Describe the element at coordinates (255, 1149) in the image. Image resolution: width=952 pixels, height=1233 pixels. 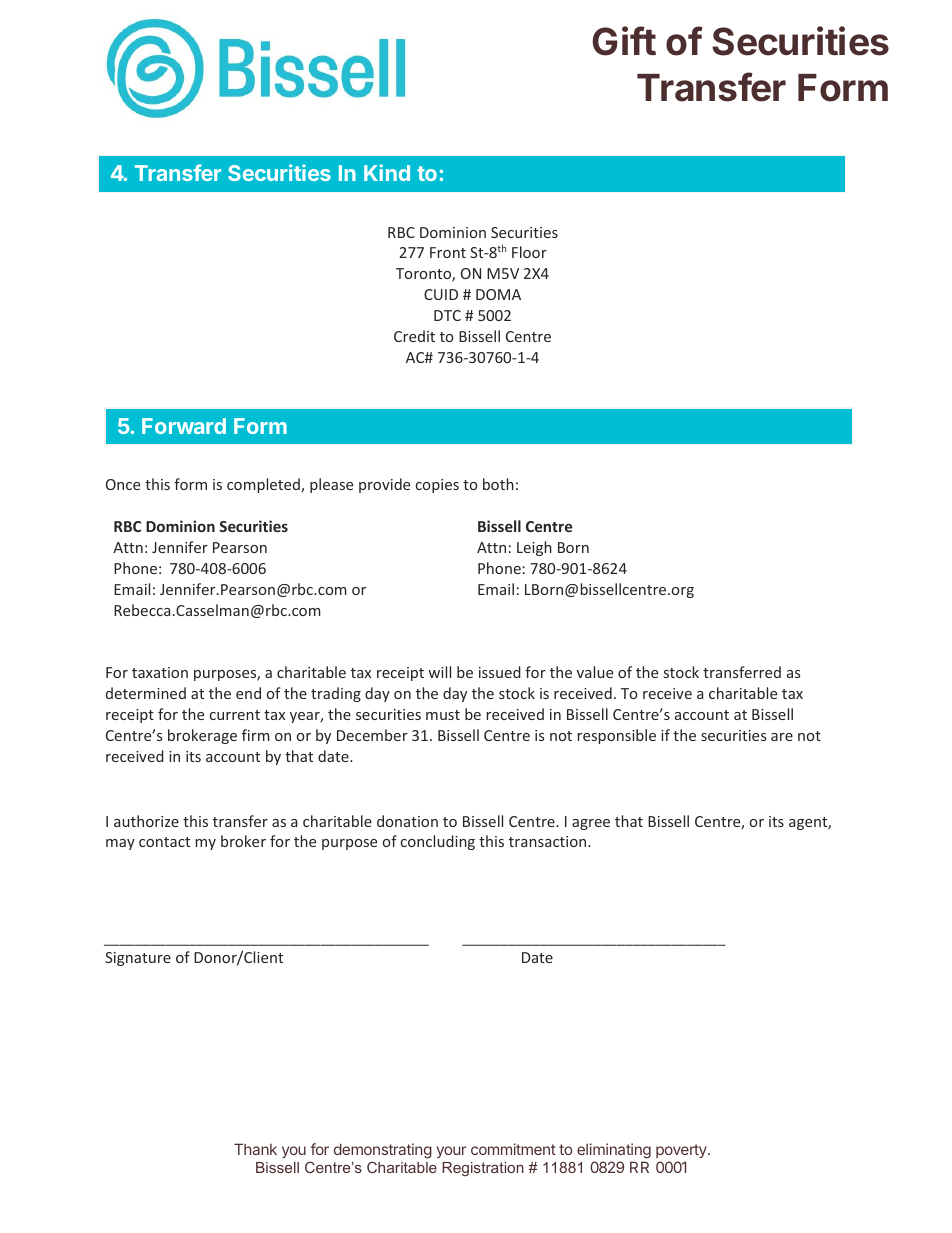
I see `Thank` at that location.
